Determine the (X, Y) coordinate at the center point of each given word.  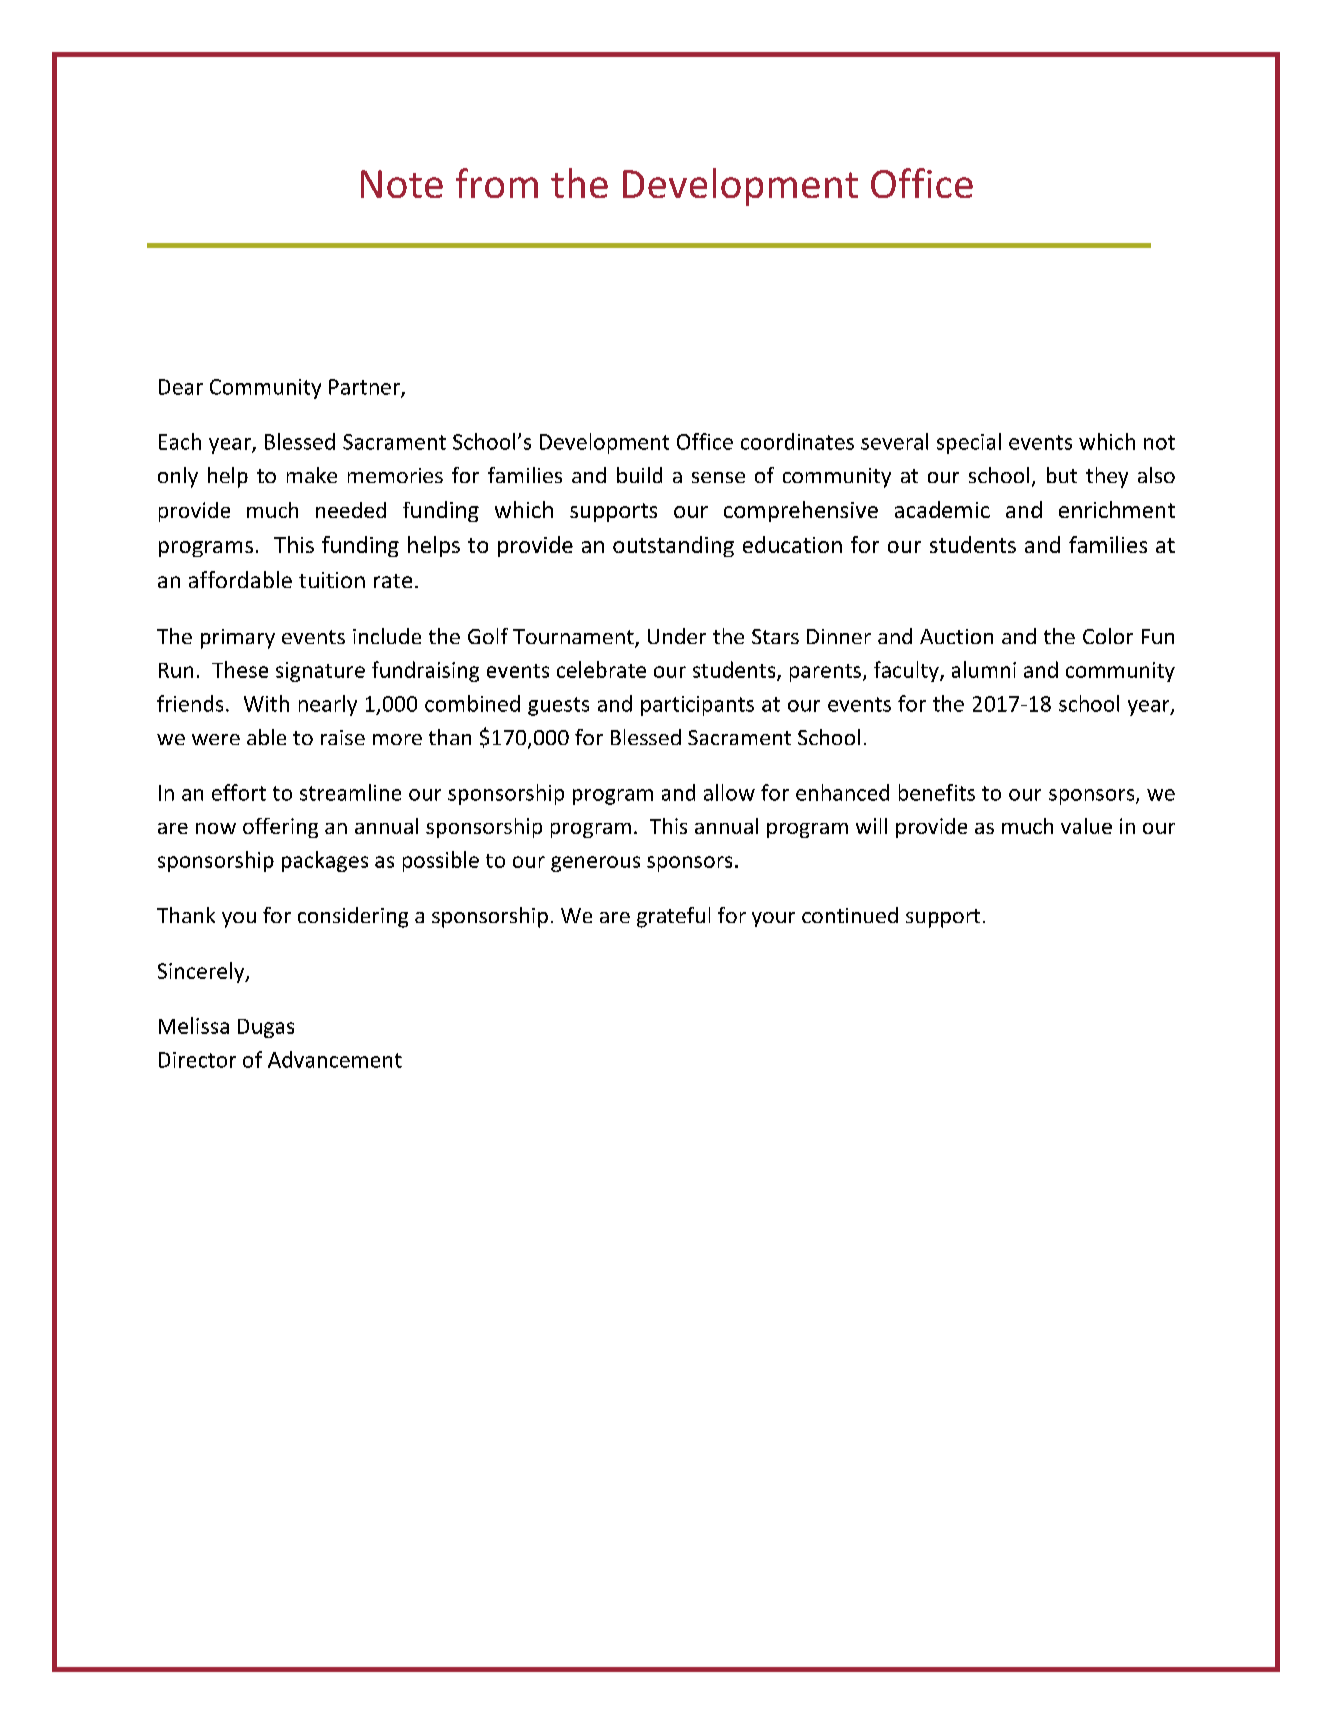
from (497, 183)
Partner (365, 388)
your (773, 919)
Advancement (335, 1059)
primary (238, 639)
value (1086, 826)
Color (1108, 636)
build (639, 475)
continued (850, 915)
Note (402, 184)
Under (677, 636)
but (1062, 475)
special (969, 443)
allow (729, 792)
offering (280, 828)
